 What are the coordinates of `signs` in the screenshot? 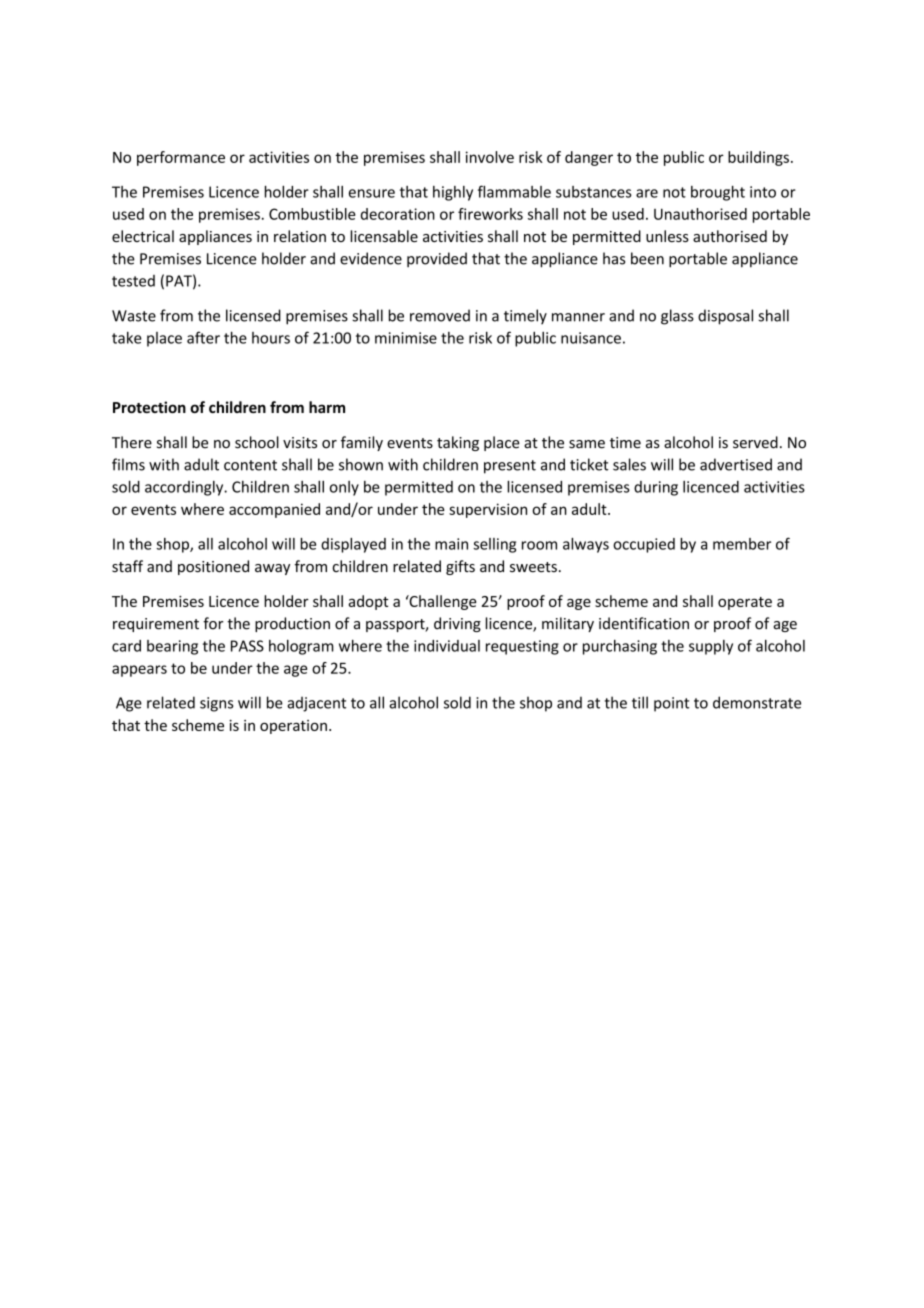 It's located at (216, 704).
